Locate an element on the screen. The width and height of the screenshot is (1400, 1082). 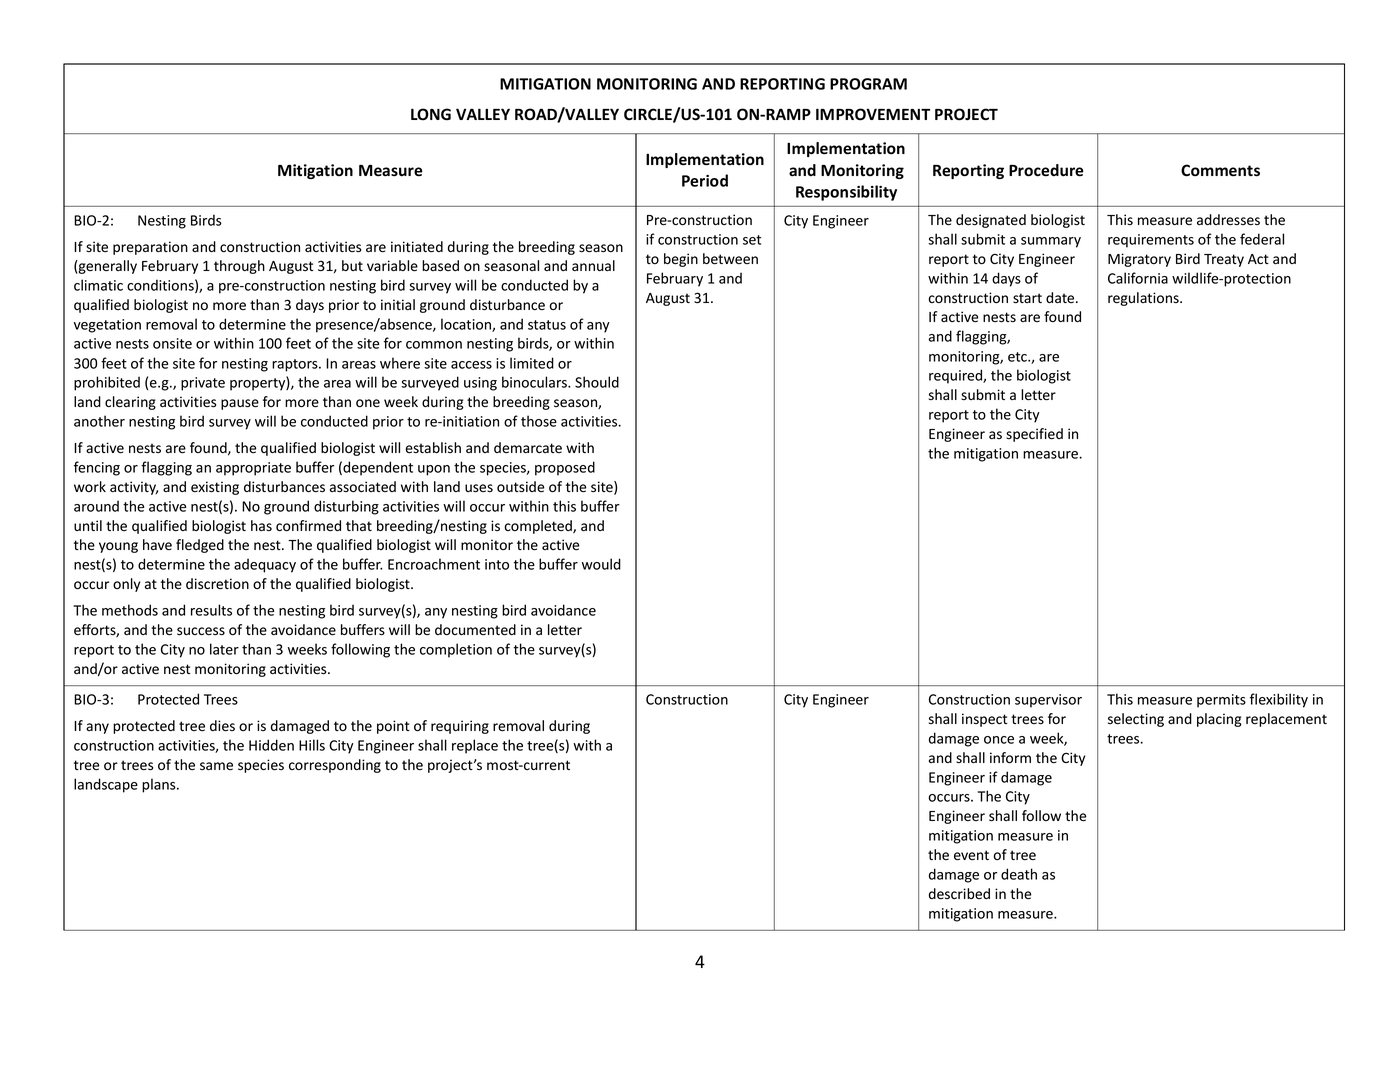
later is located at coordinates (224, 649).
